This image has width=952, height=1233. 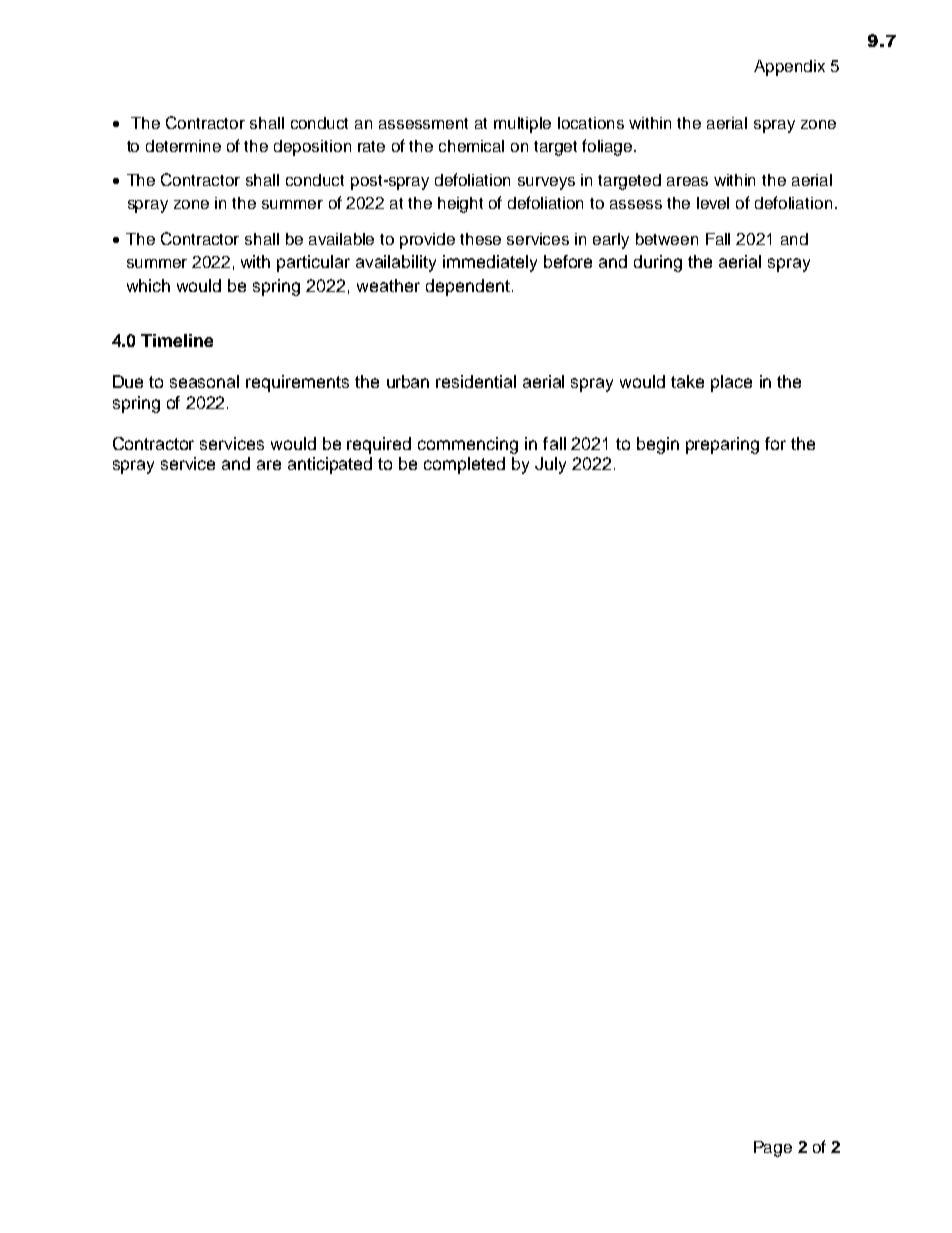 I want to click on Page, so click(x=773, y=1149).
